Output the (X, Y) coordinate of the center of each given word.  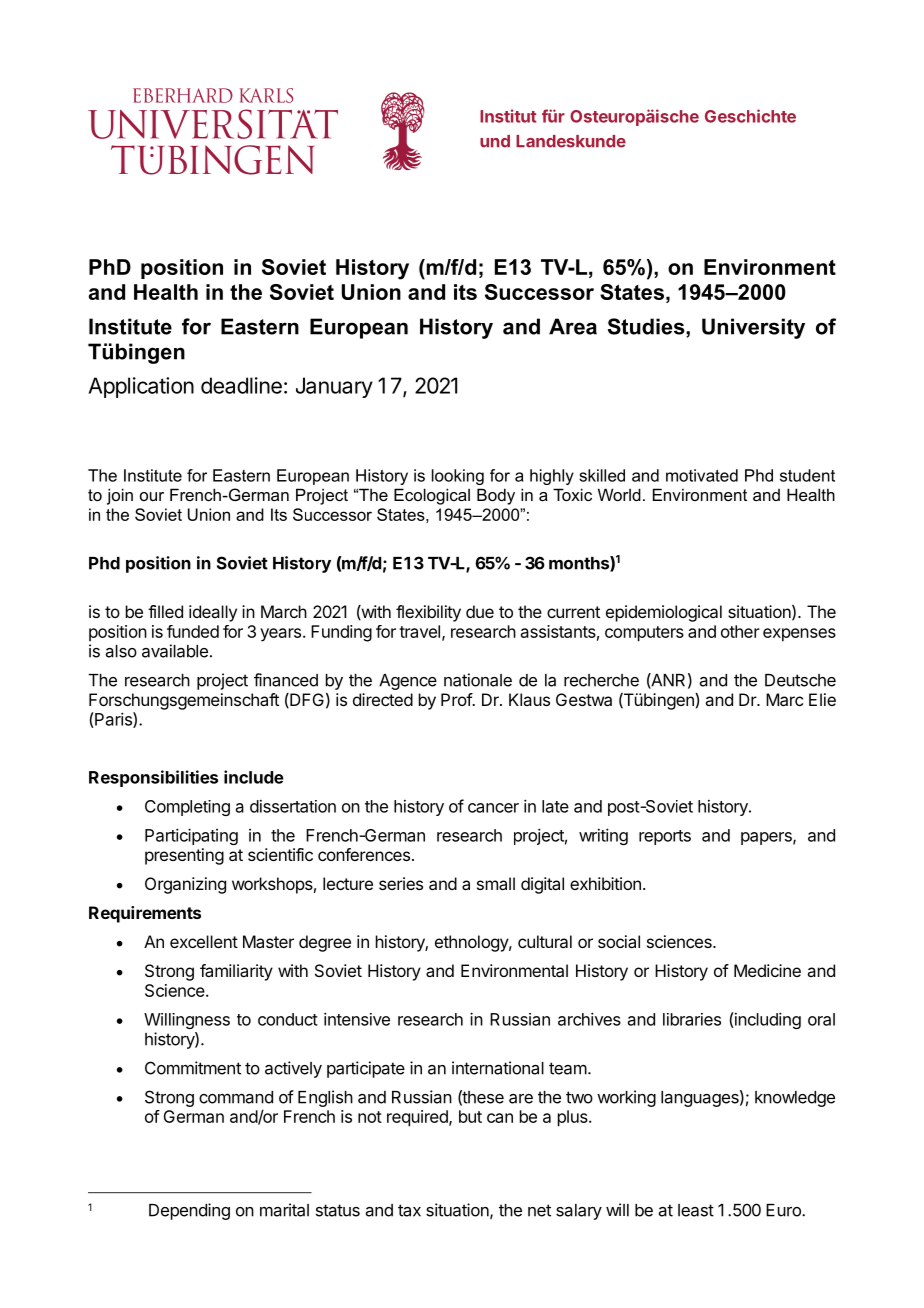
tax (409, 1210)
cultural (545, 941)
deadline (241, 385)
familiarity (236, 972)
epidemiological (664, 613)
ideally (213, 613)
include (254, 777)
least (696, 1210)
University (753, 328)
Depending (189, 1211)
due (480, 611)
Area (573, 326)
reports (665, 837)
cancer (493, 808)
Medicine (767, 970)
